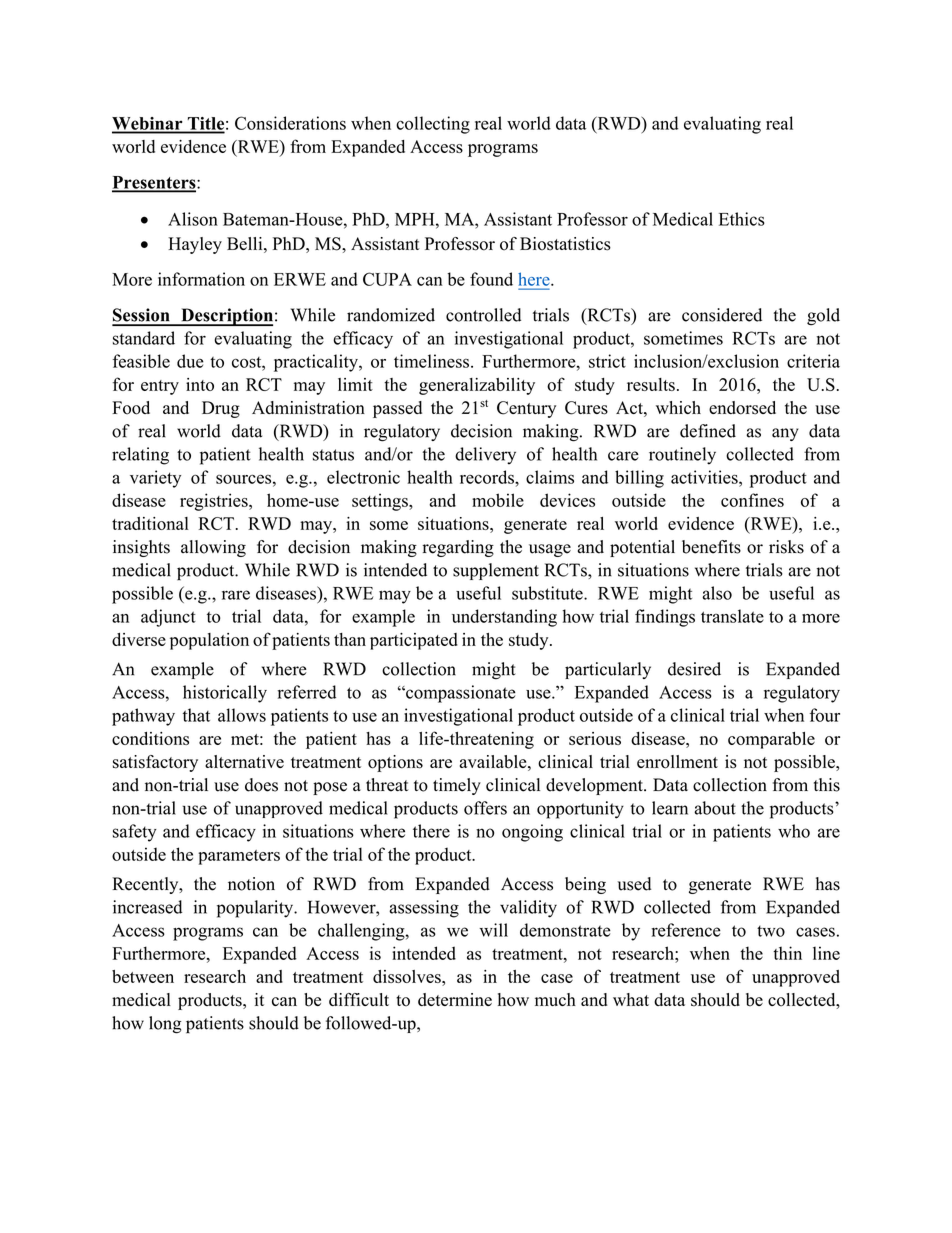 Image resolution: width=952 pixels, height=1233 pixels. What do you see at coordinates (455, 999) in the screenshot?
I see `determine` at bounding box center [455, 999].
